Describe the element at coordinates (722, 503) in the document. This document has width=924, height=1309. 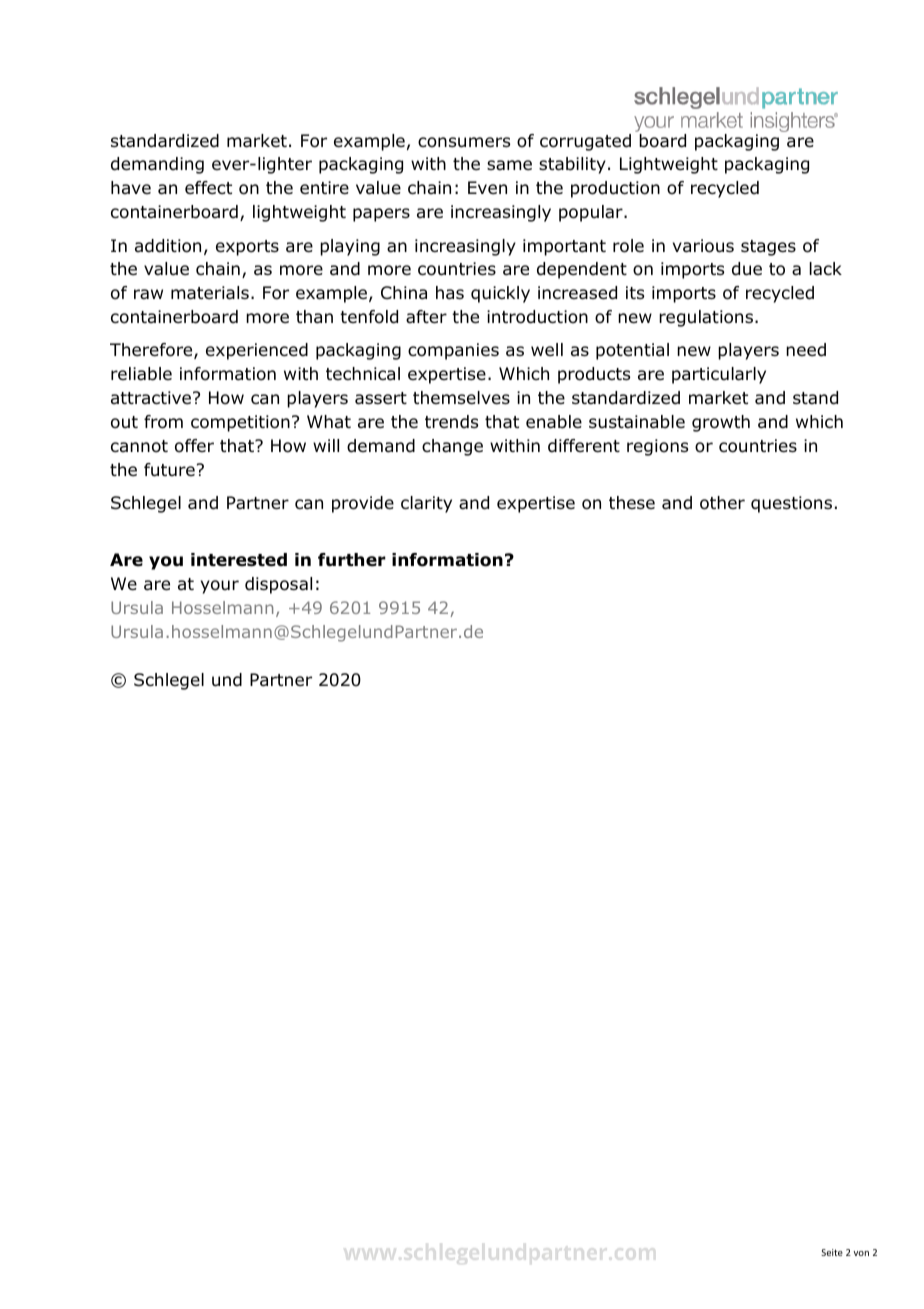
I see `other` at that location.
